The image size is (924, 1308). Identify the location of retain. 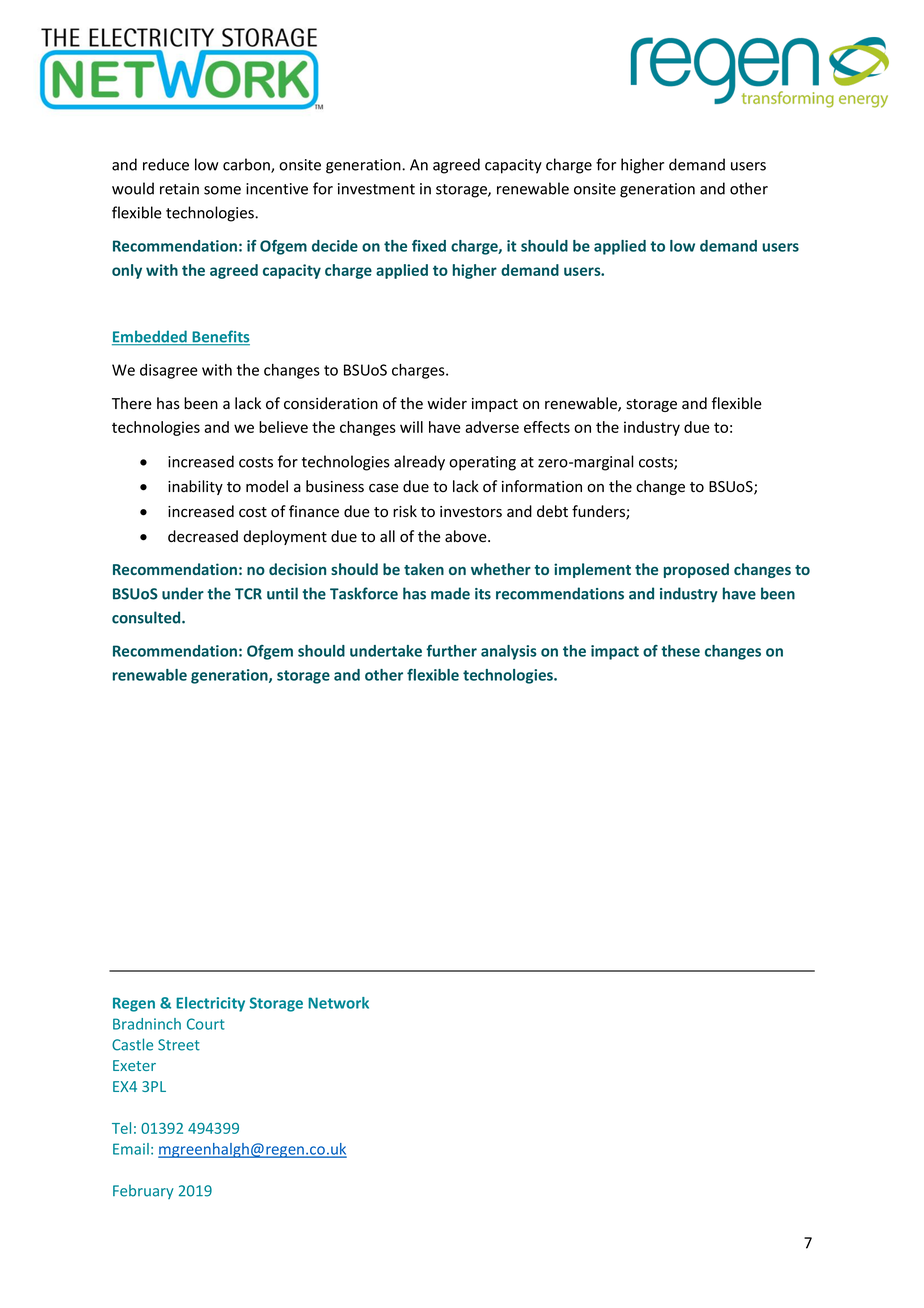
(179, 189).
